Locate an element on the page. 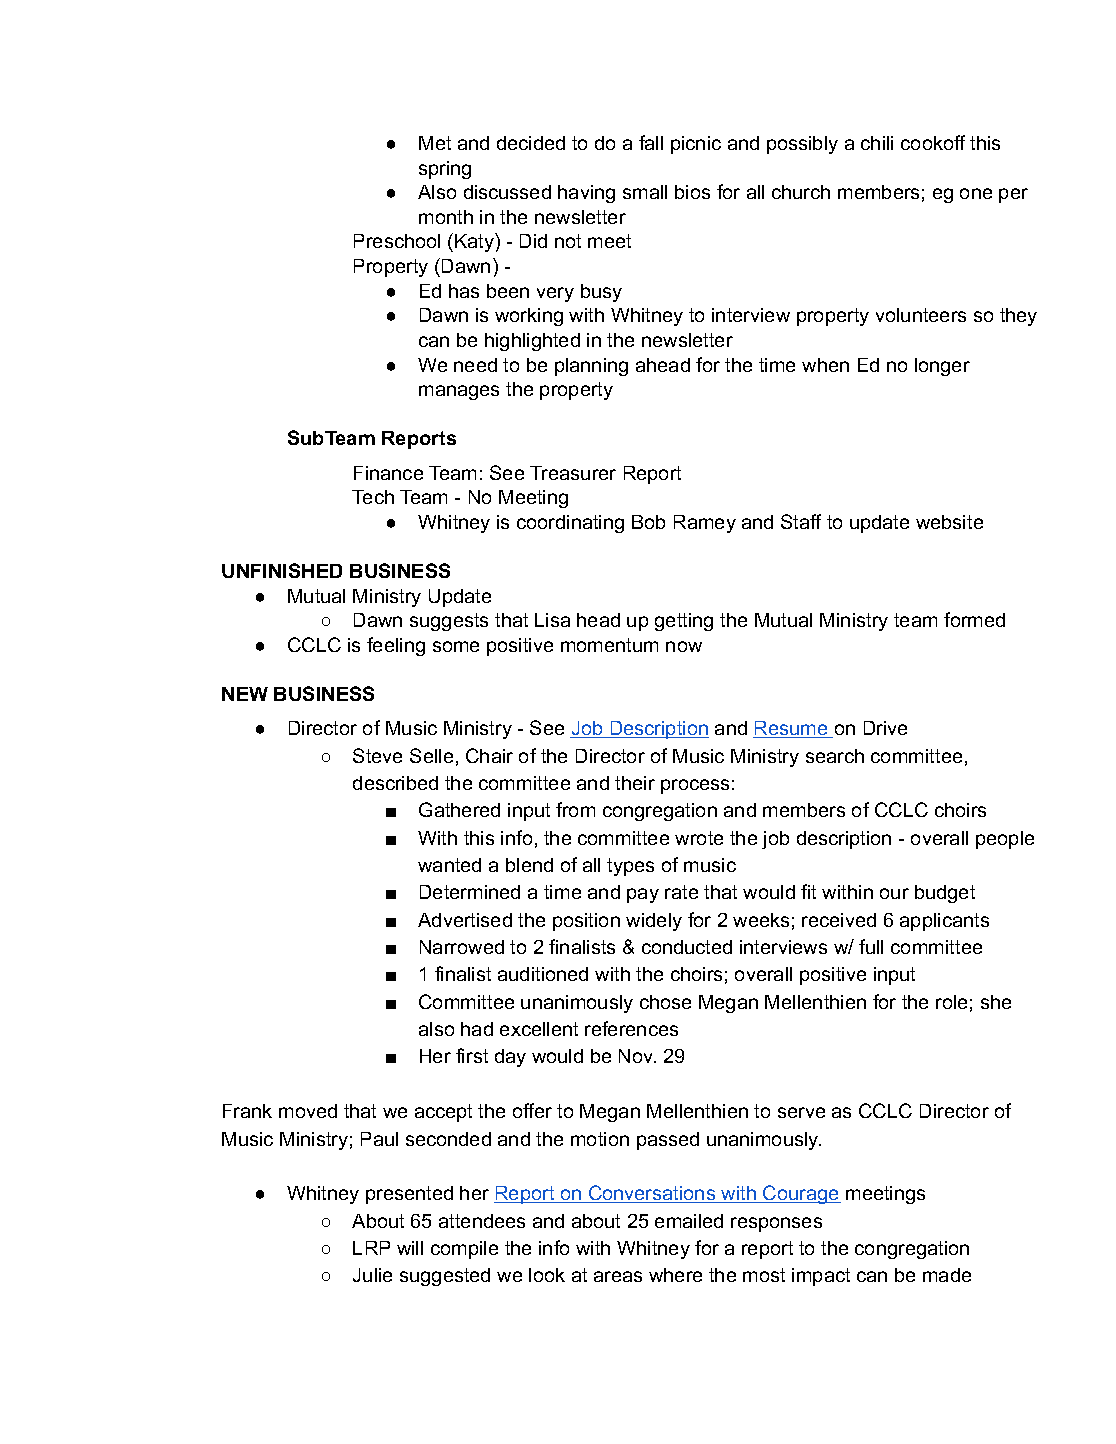 The width and height of the page is (1116, 1444). Preschool is located at coordinates (397, 241).
